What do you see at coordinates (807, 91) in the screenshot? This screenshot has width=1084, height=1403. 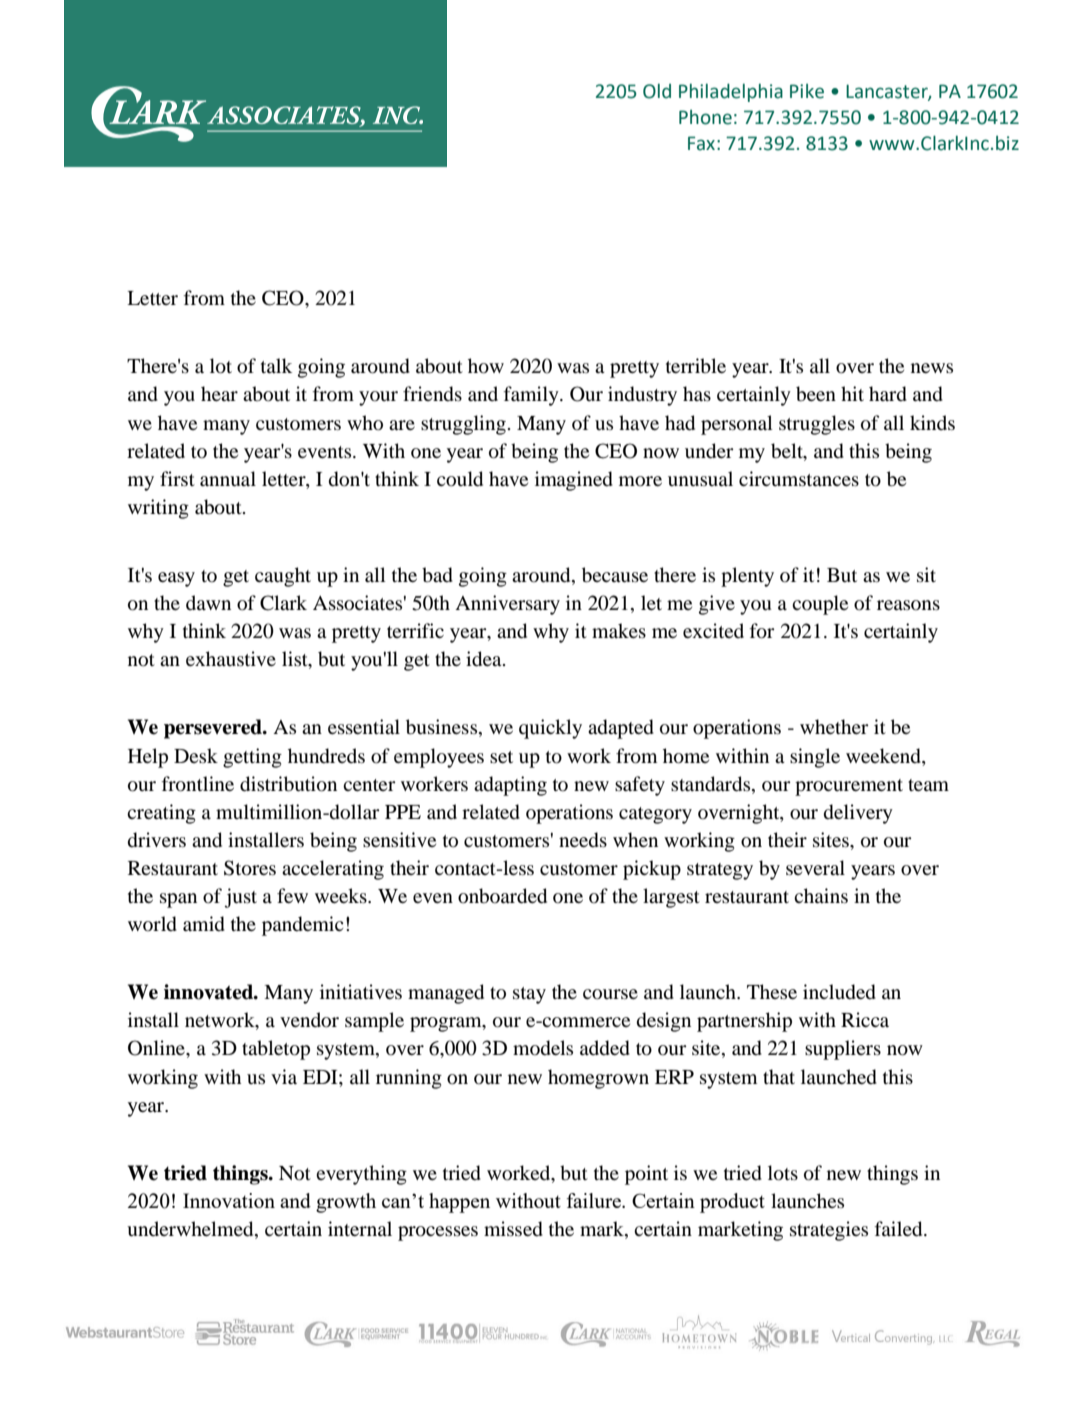 I see `Pike` at bounding box center [807, 91].
